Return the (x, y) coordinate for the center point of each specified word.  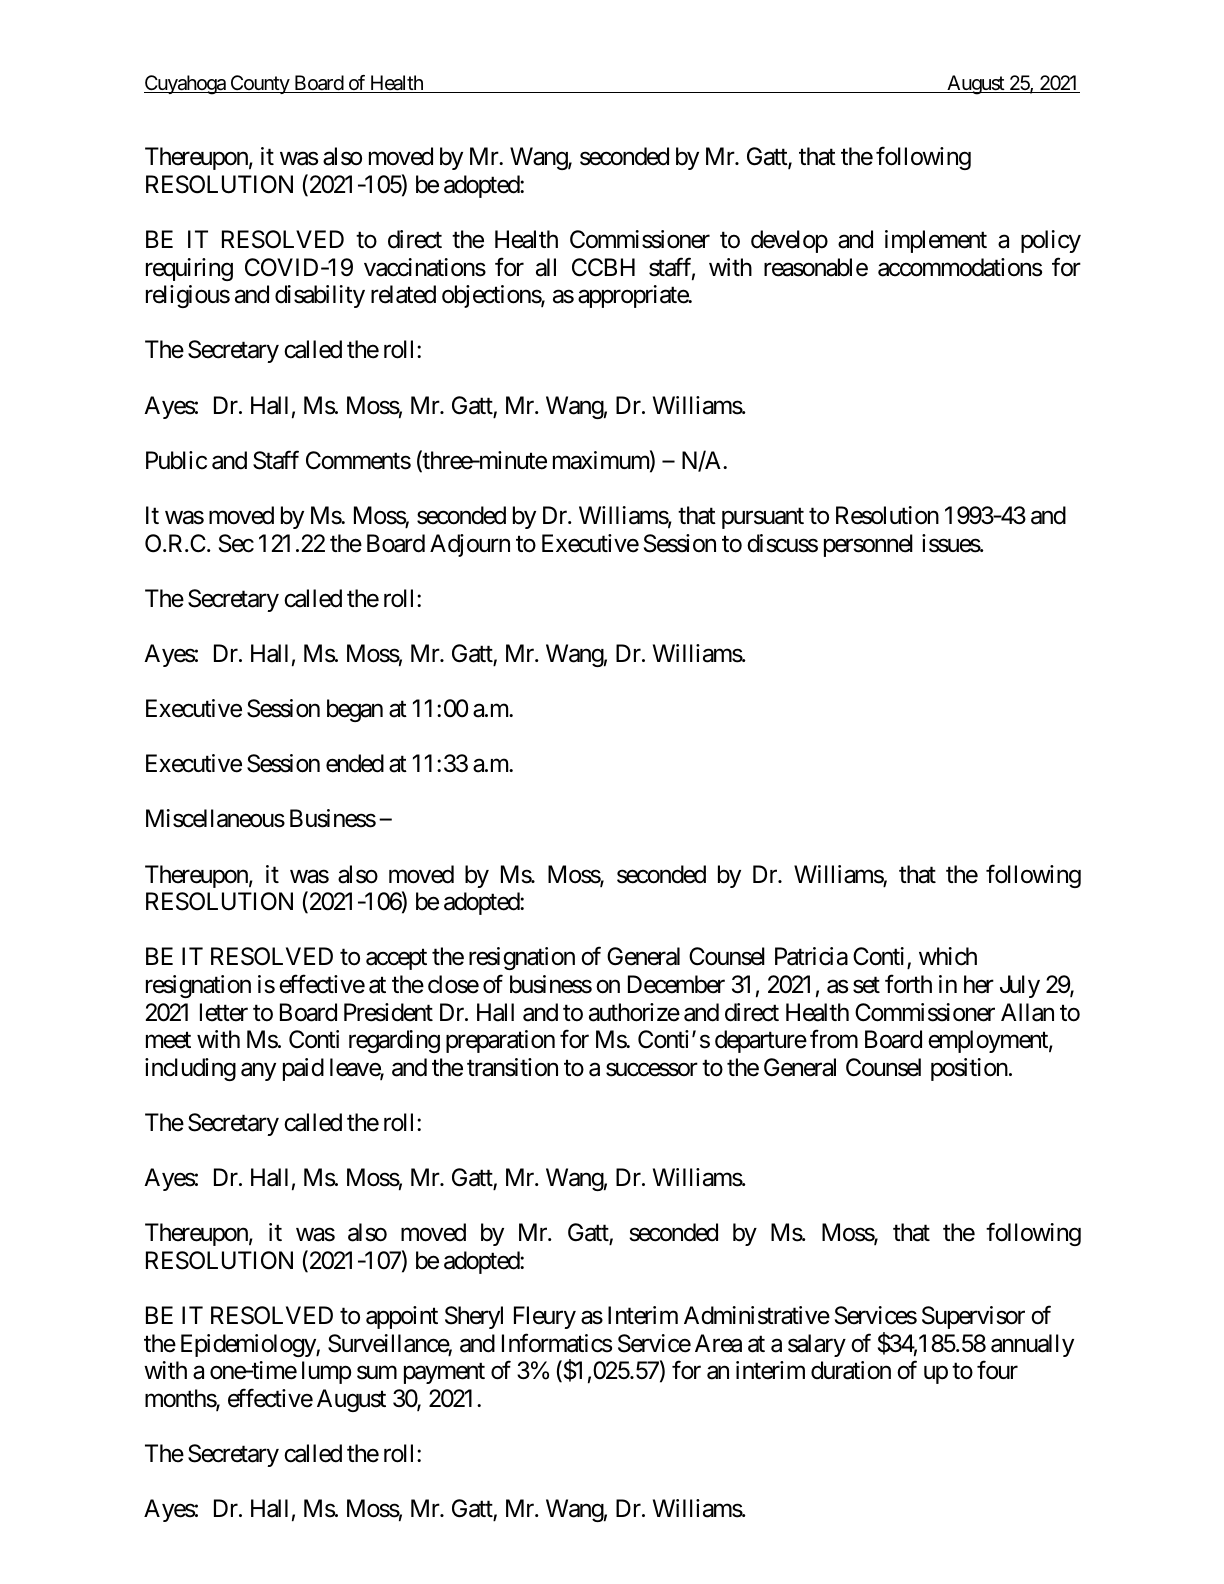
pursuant (763, 518)
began (355, 710)
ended (355, 763)
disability (320, 296)
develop (789, 241)
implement (936, 241)
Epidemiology (249, 1345)
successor (652, 1070)
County (259, 84)
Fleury (545, 1317)
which (948, 956)
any (258, 1072)
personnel (868, 545)
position (969, 1069)
